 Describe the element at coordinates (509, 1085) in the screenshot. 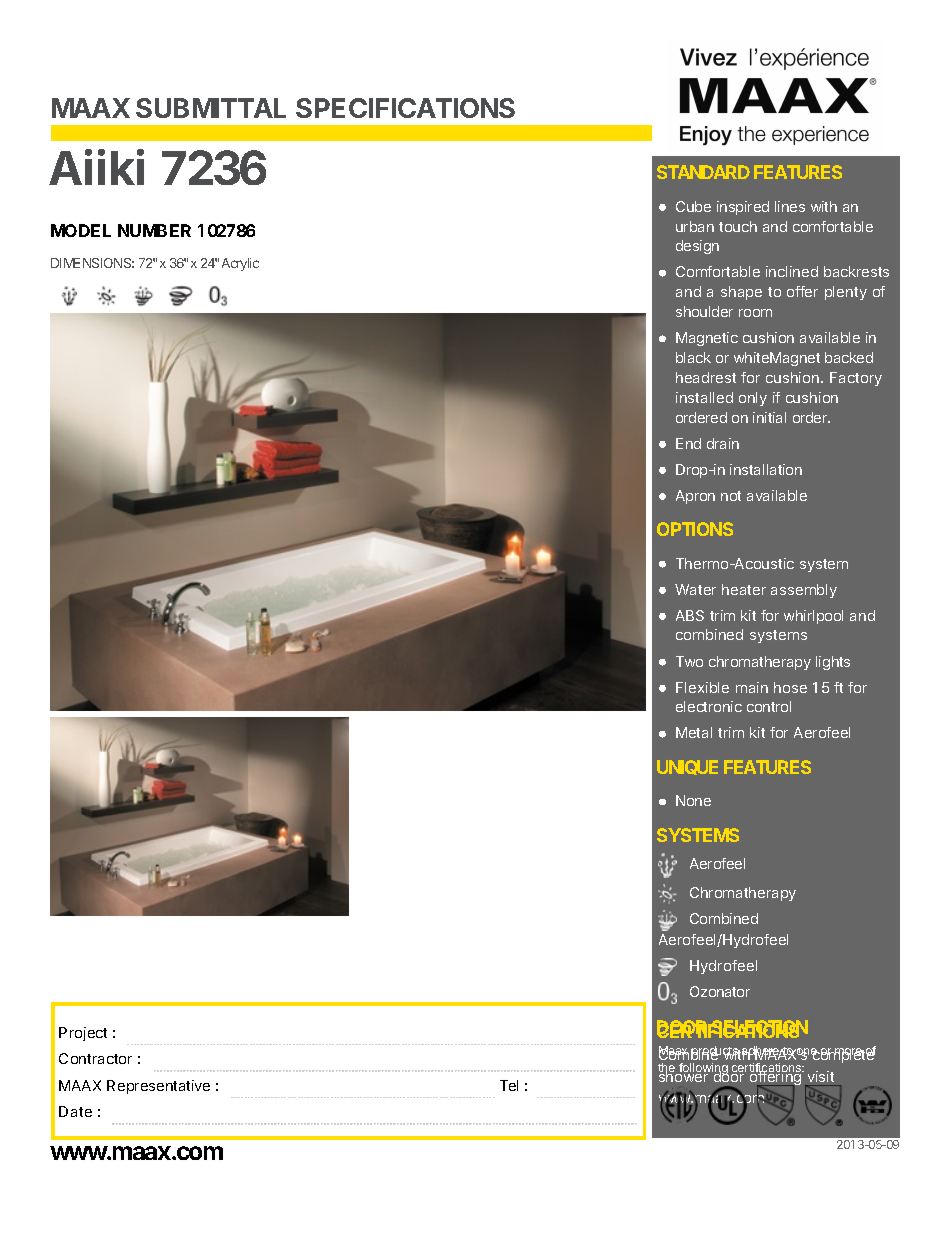

I see `Tel` at that location.
